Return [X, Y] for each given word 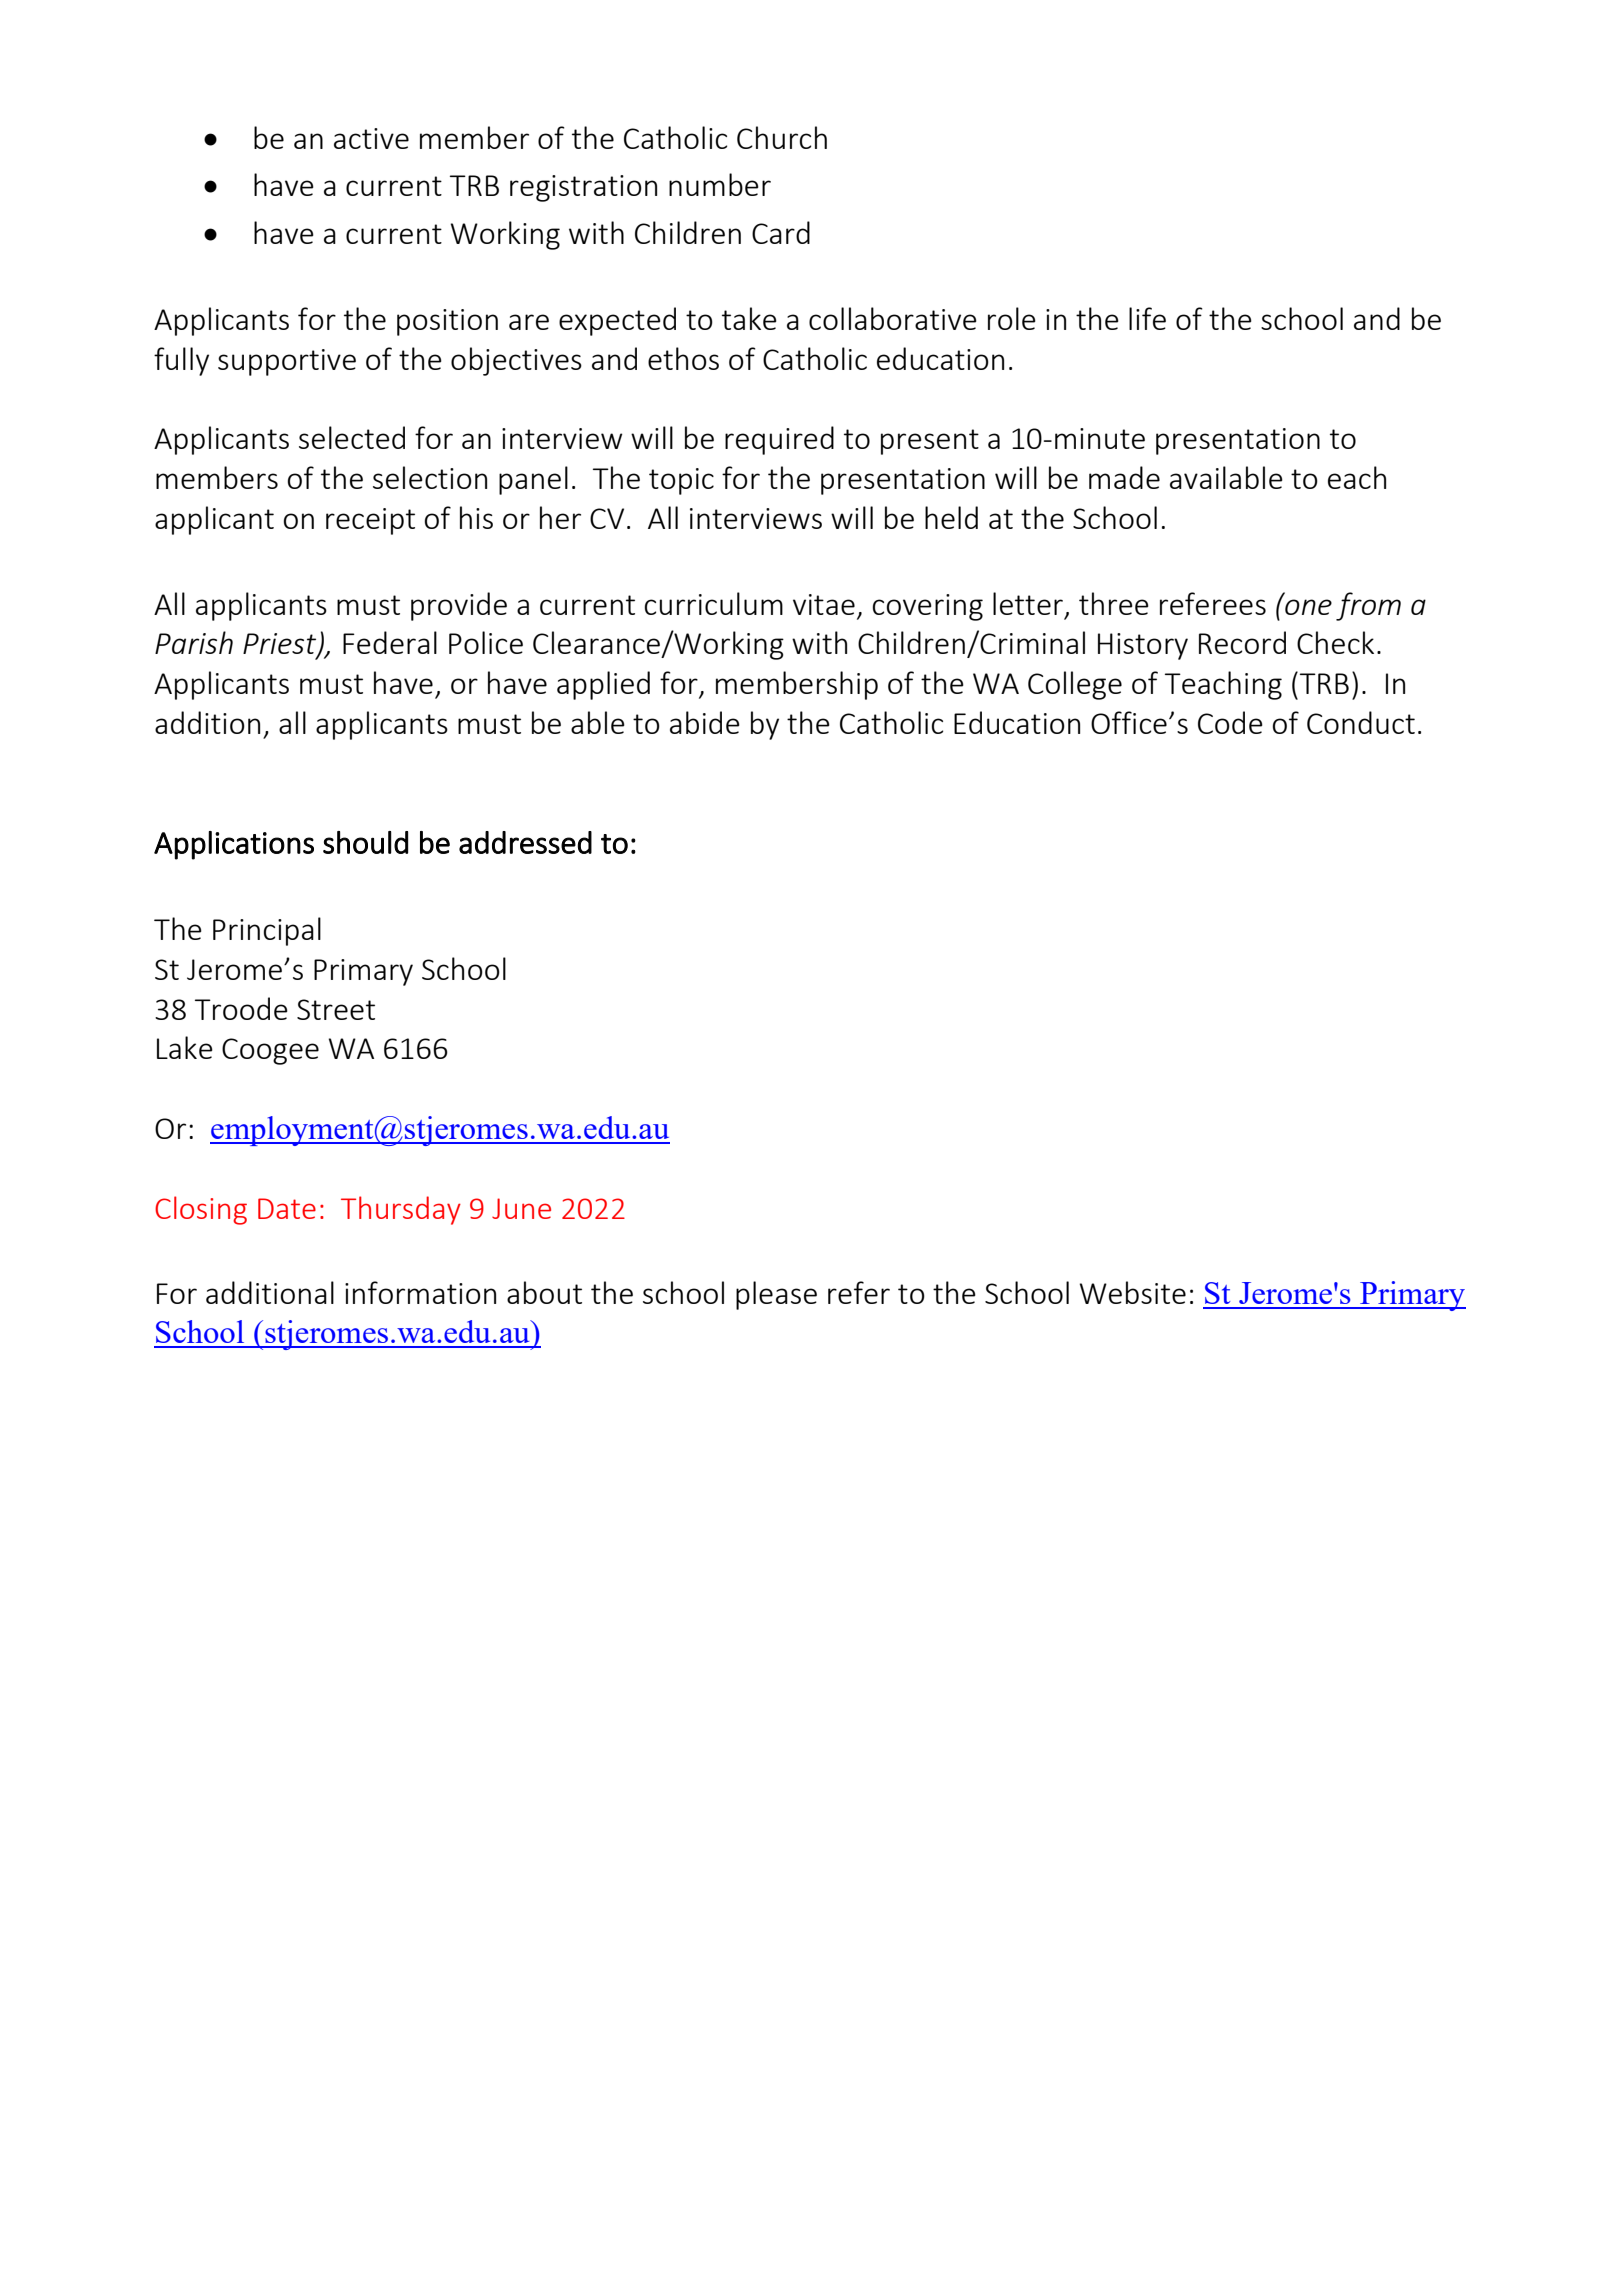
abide [705, 722]
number [720, 184]
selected [352, 437]
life [1147, 318]
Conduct [1361, 722]
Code [1230, 722]
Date [287, 1208]
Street [336, 1009]
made [1124, 477]
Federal [390, 642]
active [371, 138]
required [779, 440]
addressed [525, 842]
